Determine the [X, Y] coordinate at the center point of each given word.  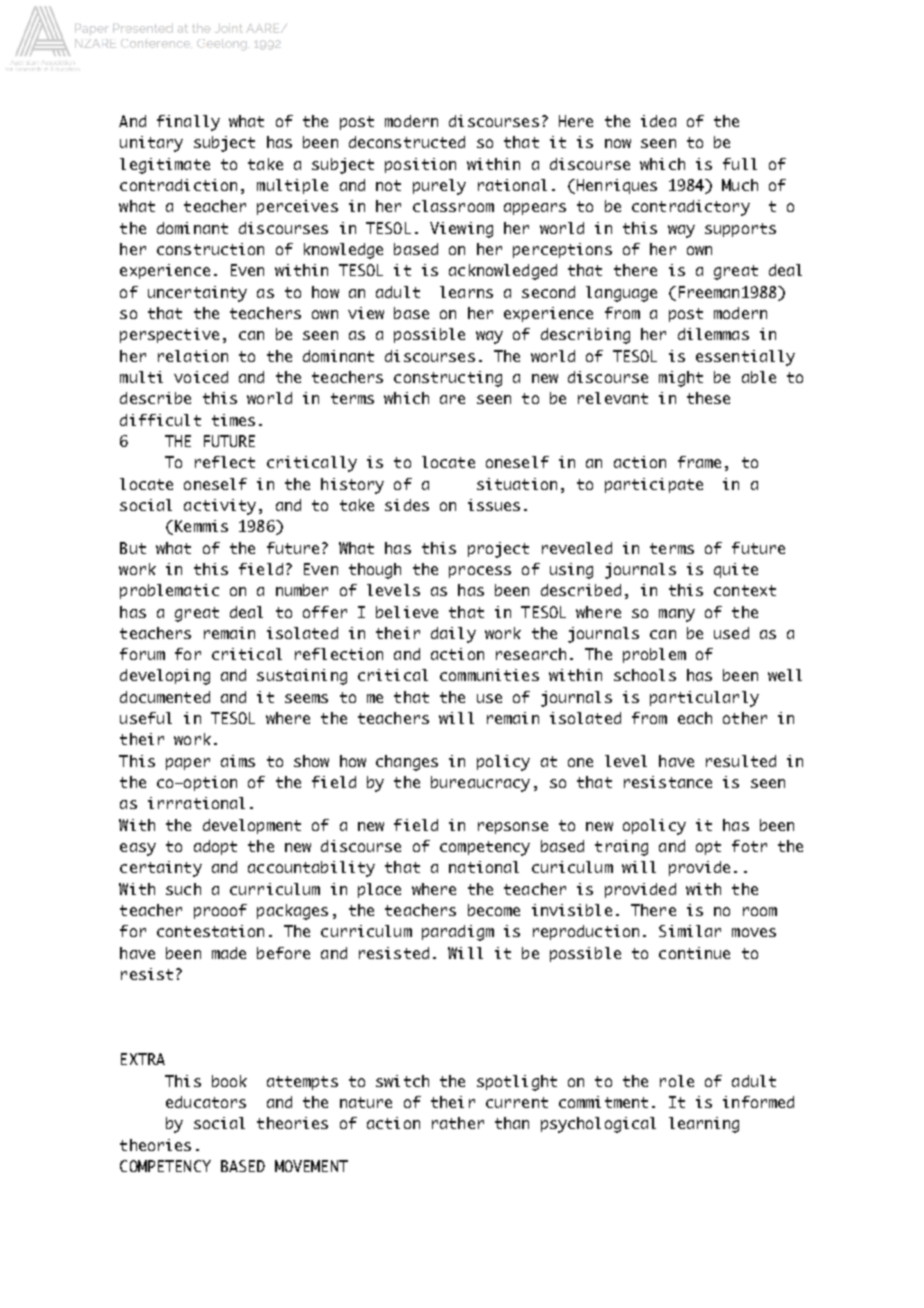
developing [165, 677]
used [731, 633]
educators [206, 1102]
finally [188, 123]
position [420, 165]
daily [453, 635]
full [740, 164]
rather [458, 1123]
